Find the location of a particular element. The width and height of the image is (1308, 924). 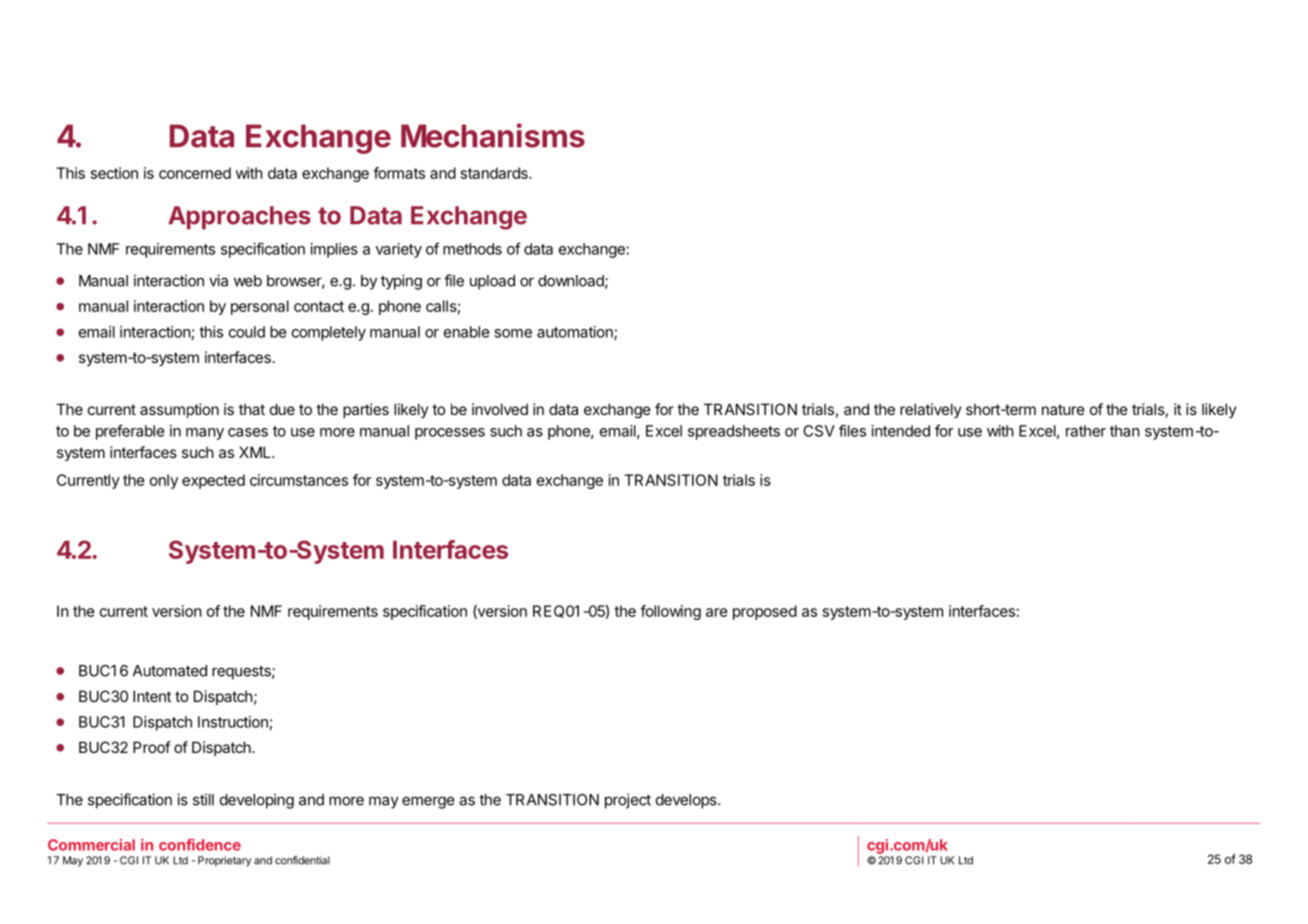

involved is located at coordinates (500, 409).
